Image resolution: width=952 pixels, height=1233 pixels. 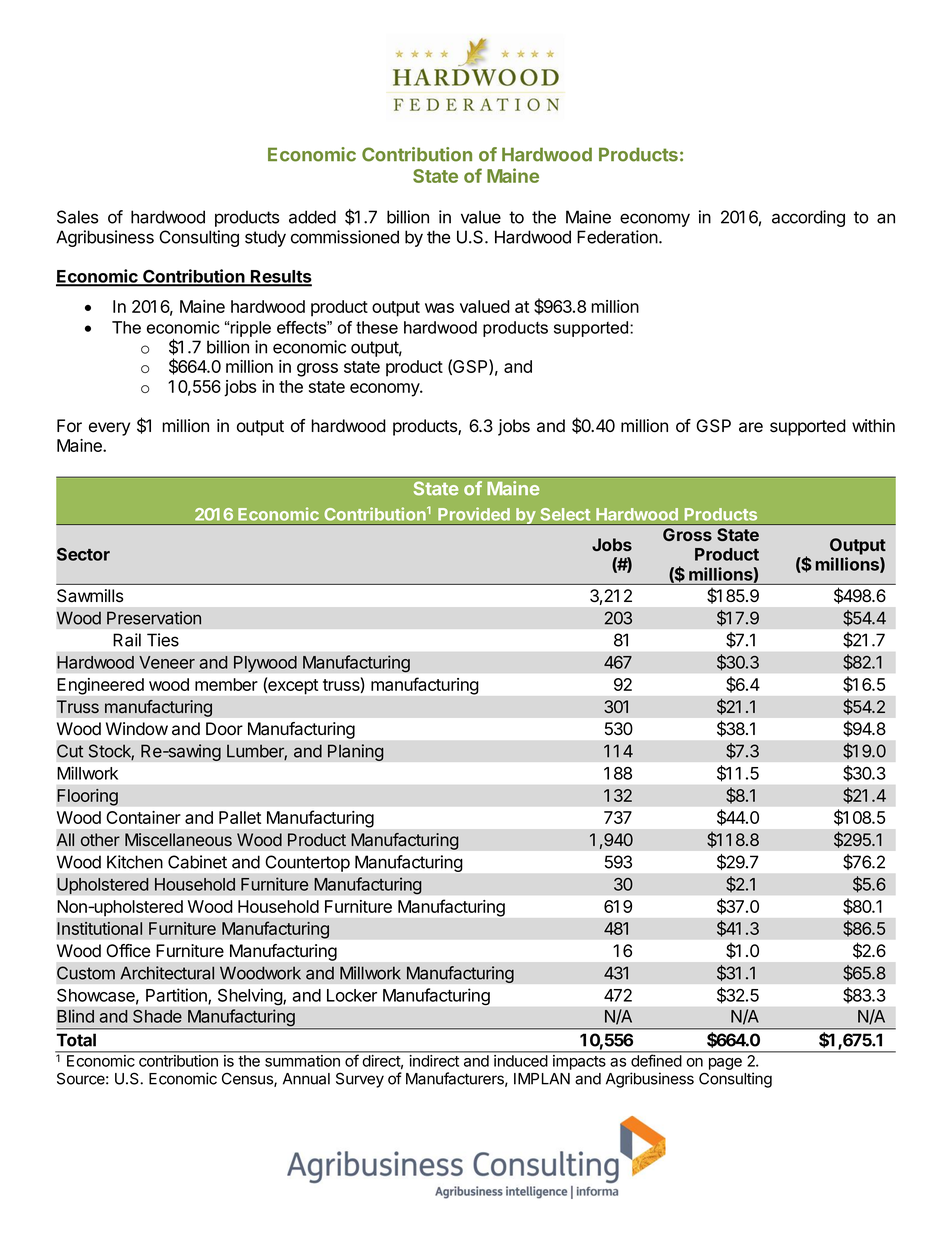 I want to click on every, so click(x=109, y=429).
